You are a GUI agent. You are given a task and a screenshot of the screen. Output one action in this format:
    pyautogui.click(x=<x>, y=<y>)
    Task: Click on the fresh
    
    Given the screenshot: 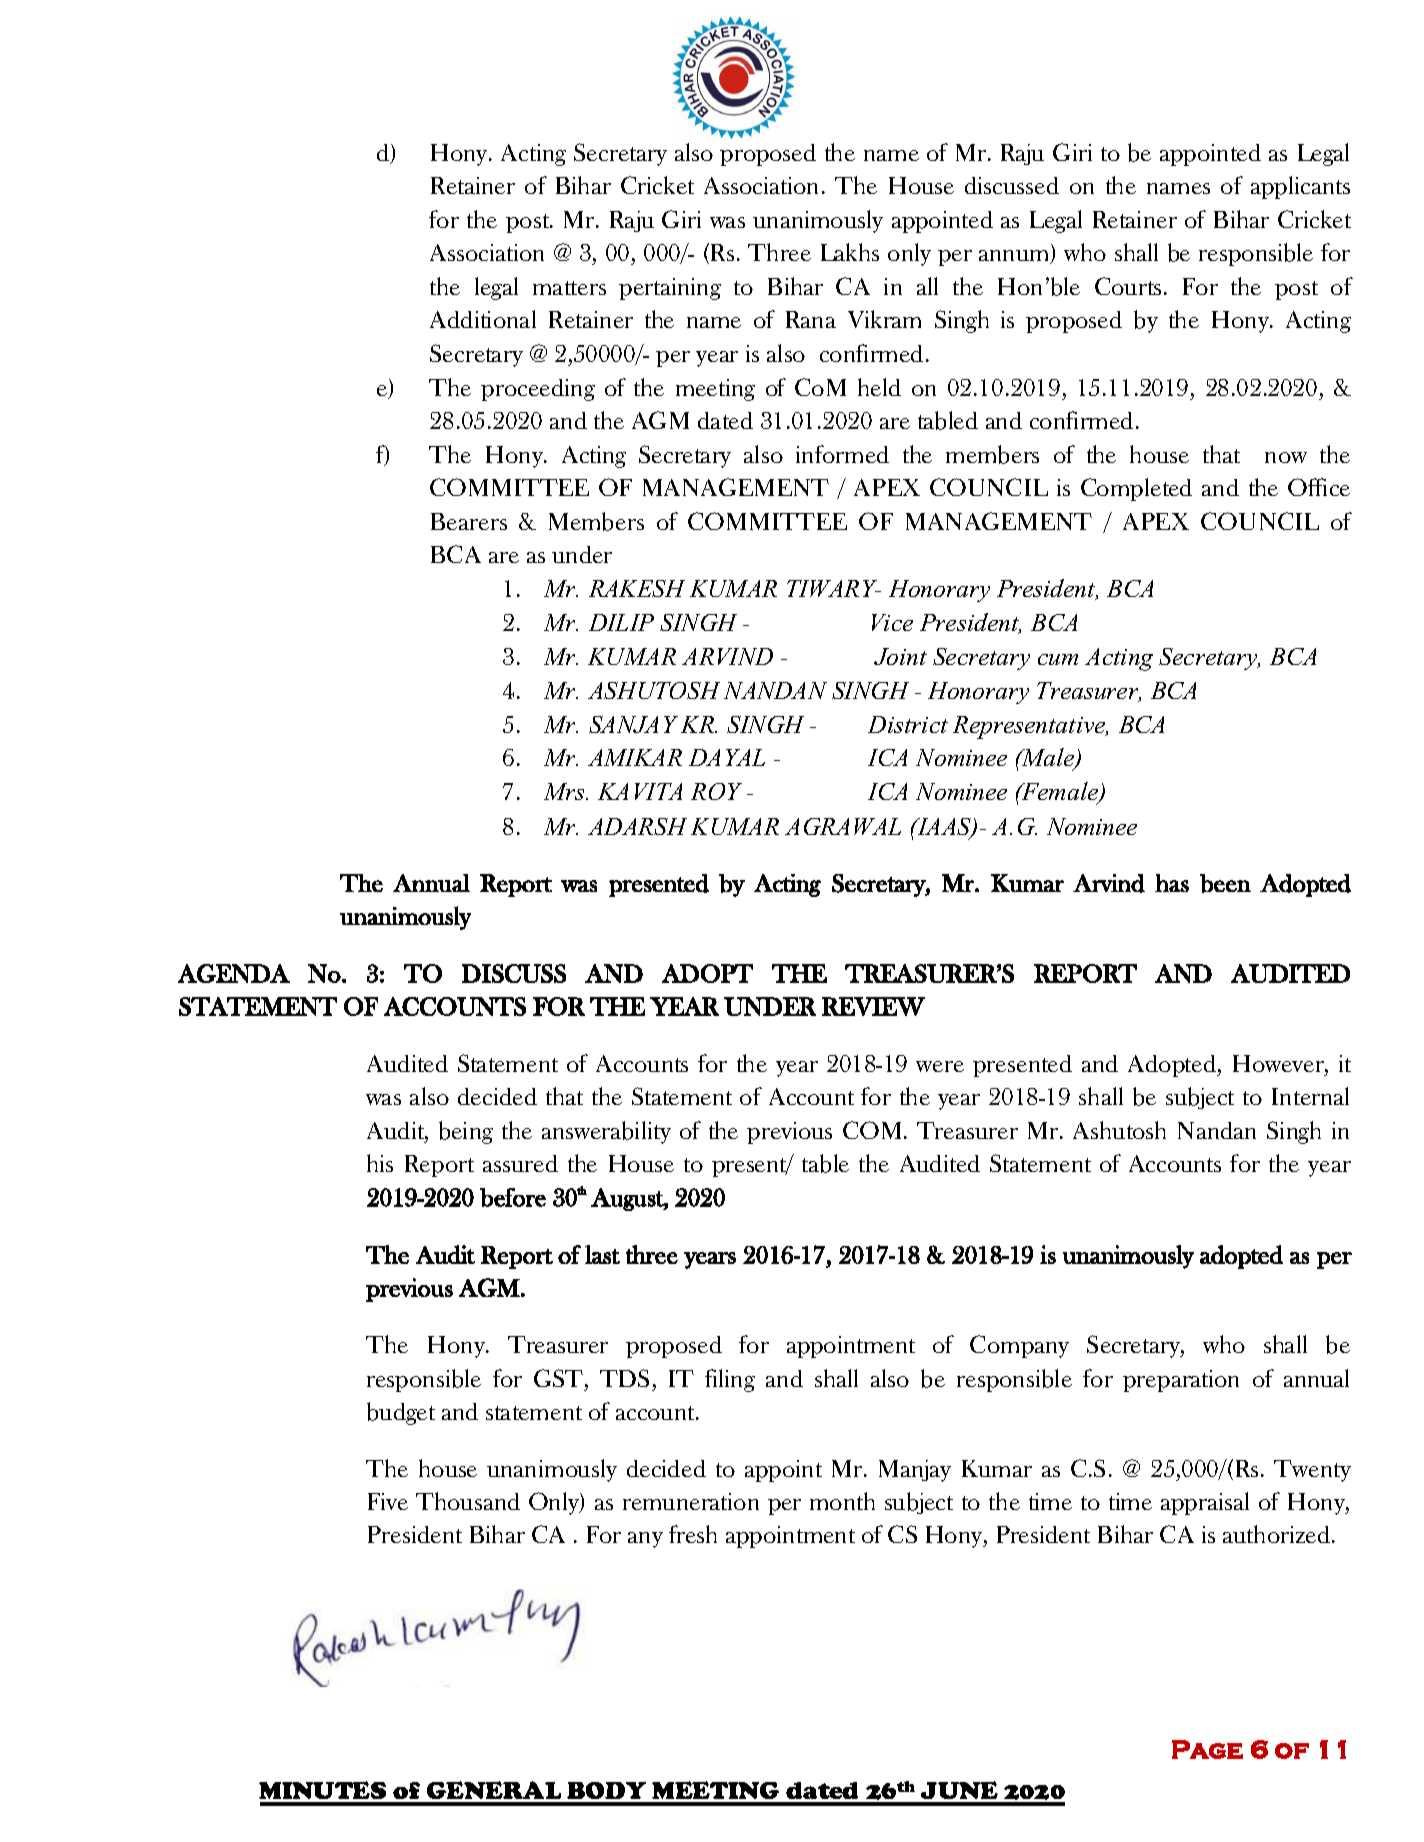 What is the action you would take?
    pyautogui.click(x=693, y=1534)
